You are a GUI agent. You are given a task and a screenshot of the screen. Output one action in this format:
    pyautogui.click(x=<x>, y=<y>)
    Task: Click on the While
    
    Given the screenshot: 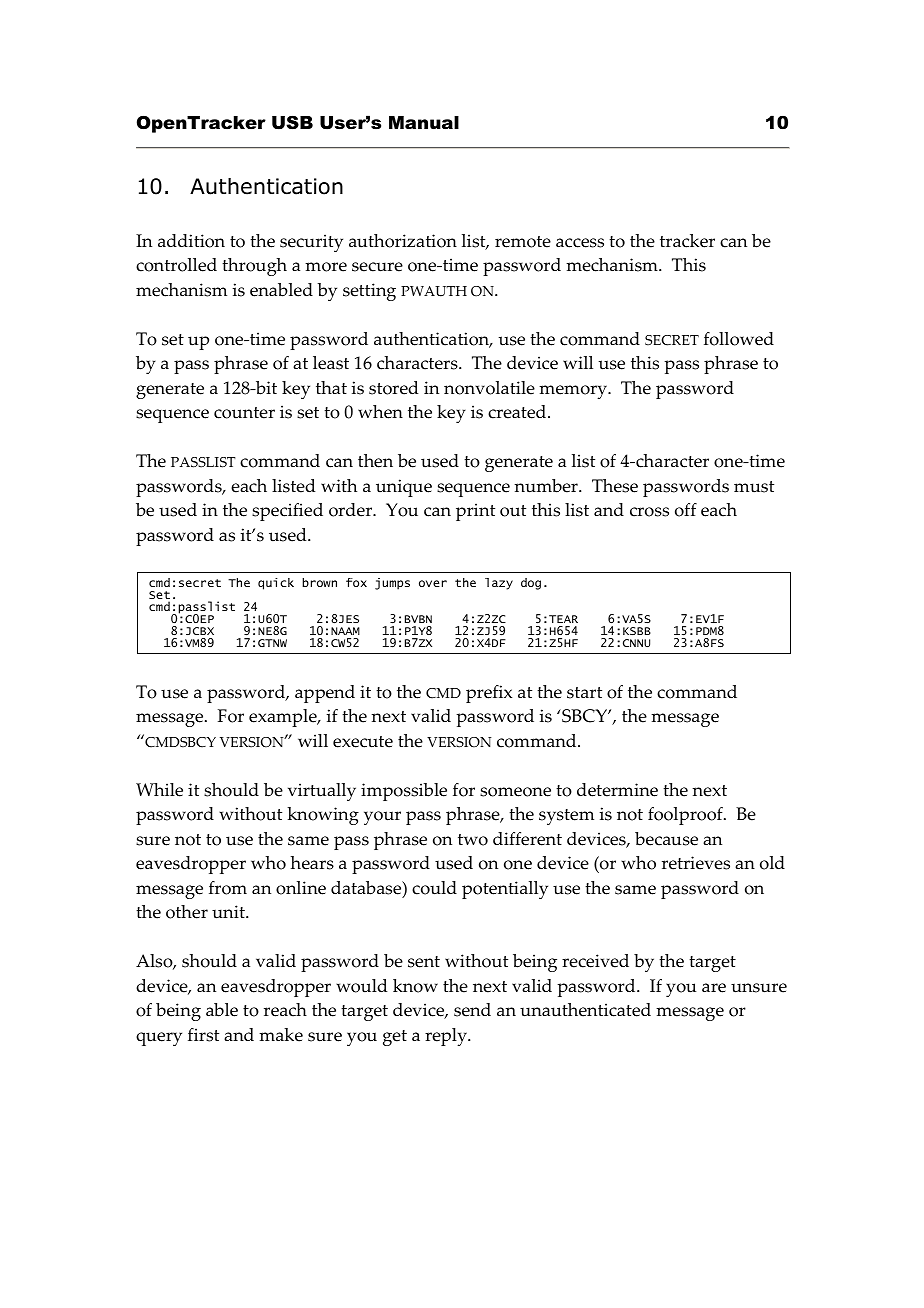 What is the action you would take?
    pyautogui.click(x=159, y=790)
